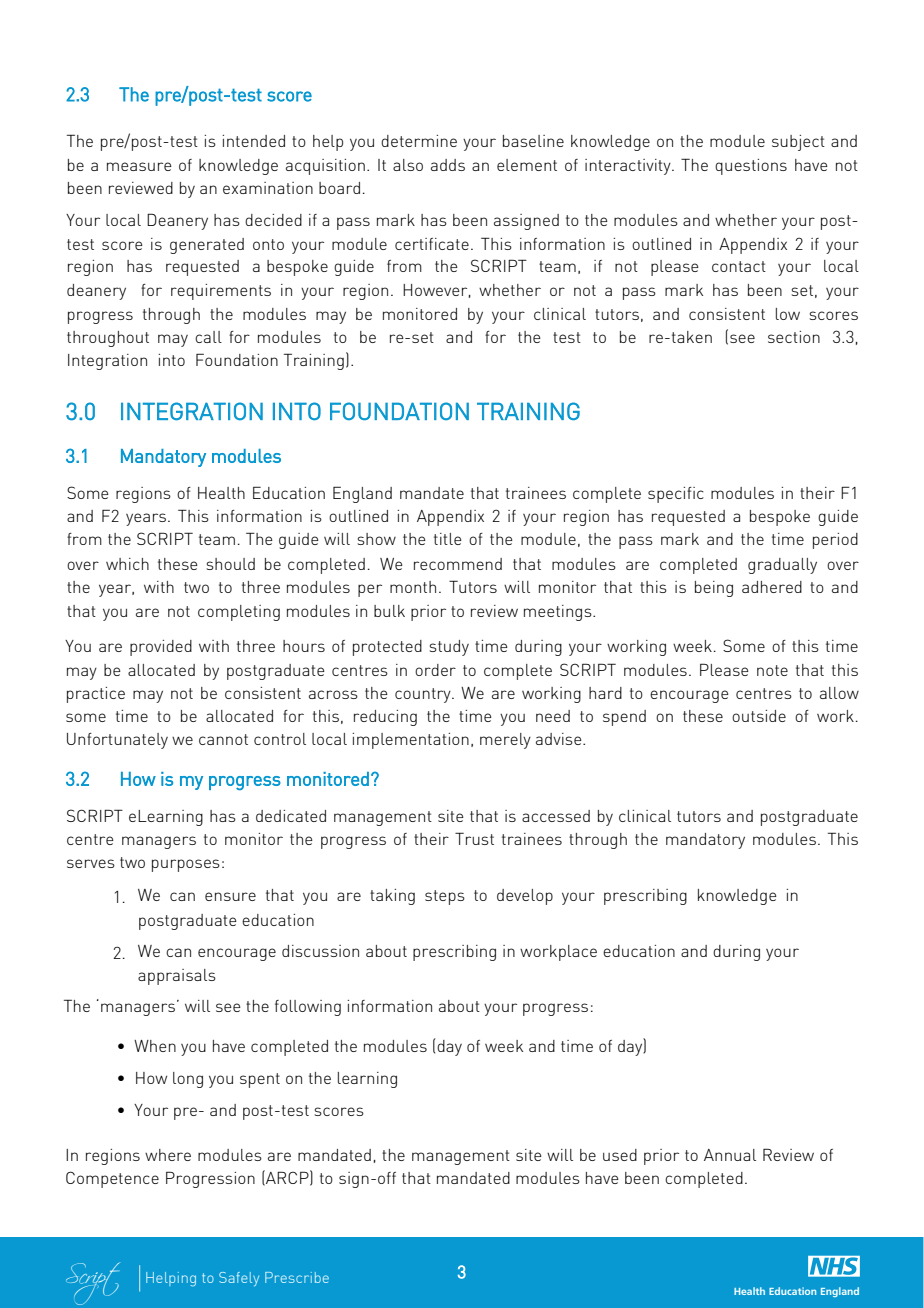 Image resolution: width=924 pixels, height=1308 pixels. I want to click on outside, so click(759, 716).
